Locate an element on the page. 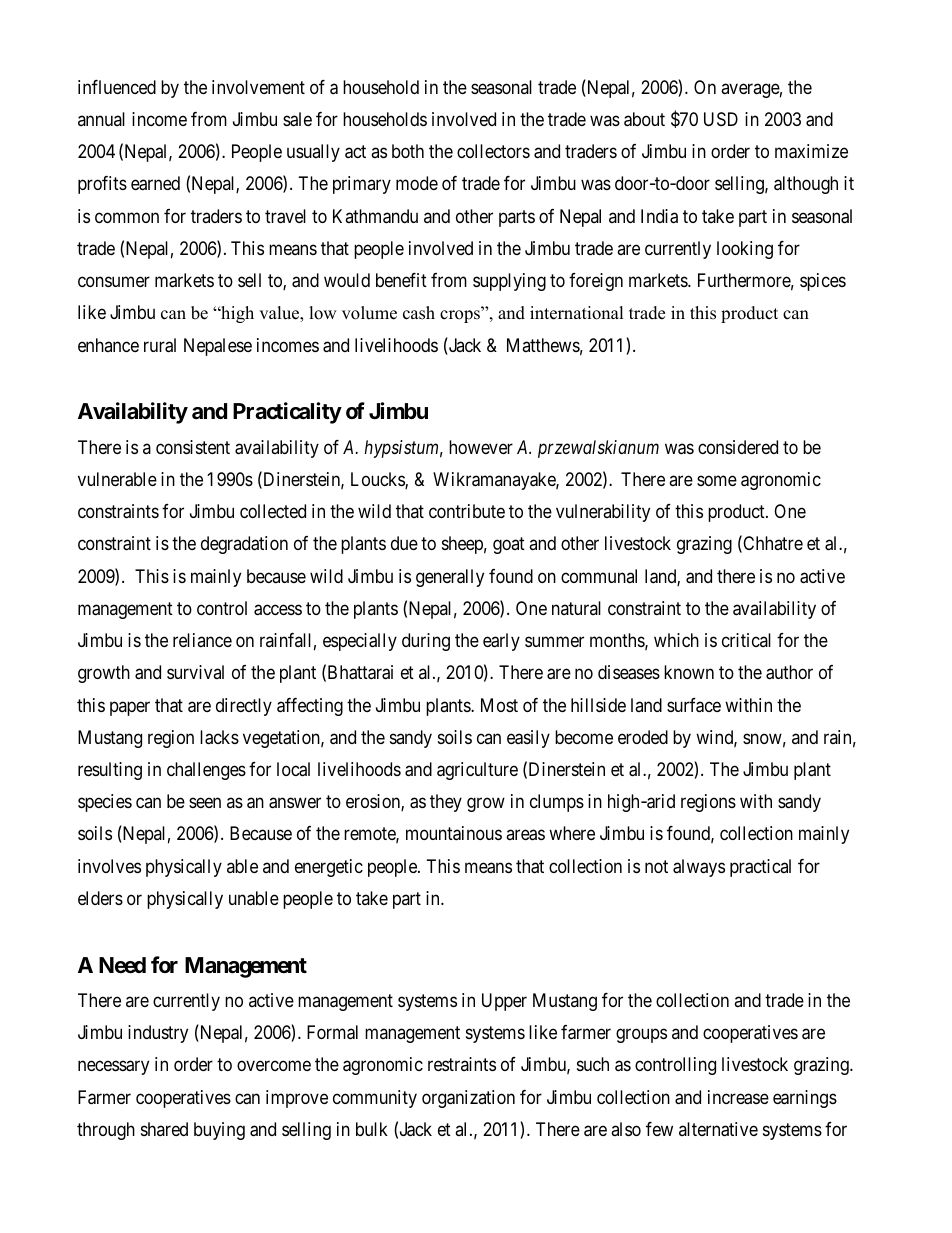 This page has height=1233, width=952. always is located at coordinates (699, 868).
